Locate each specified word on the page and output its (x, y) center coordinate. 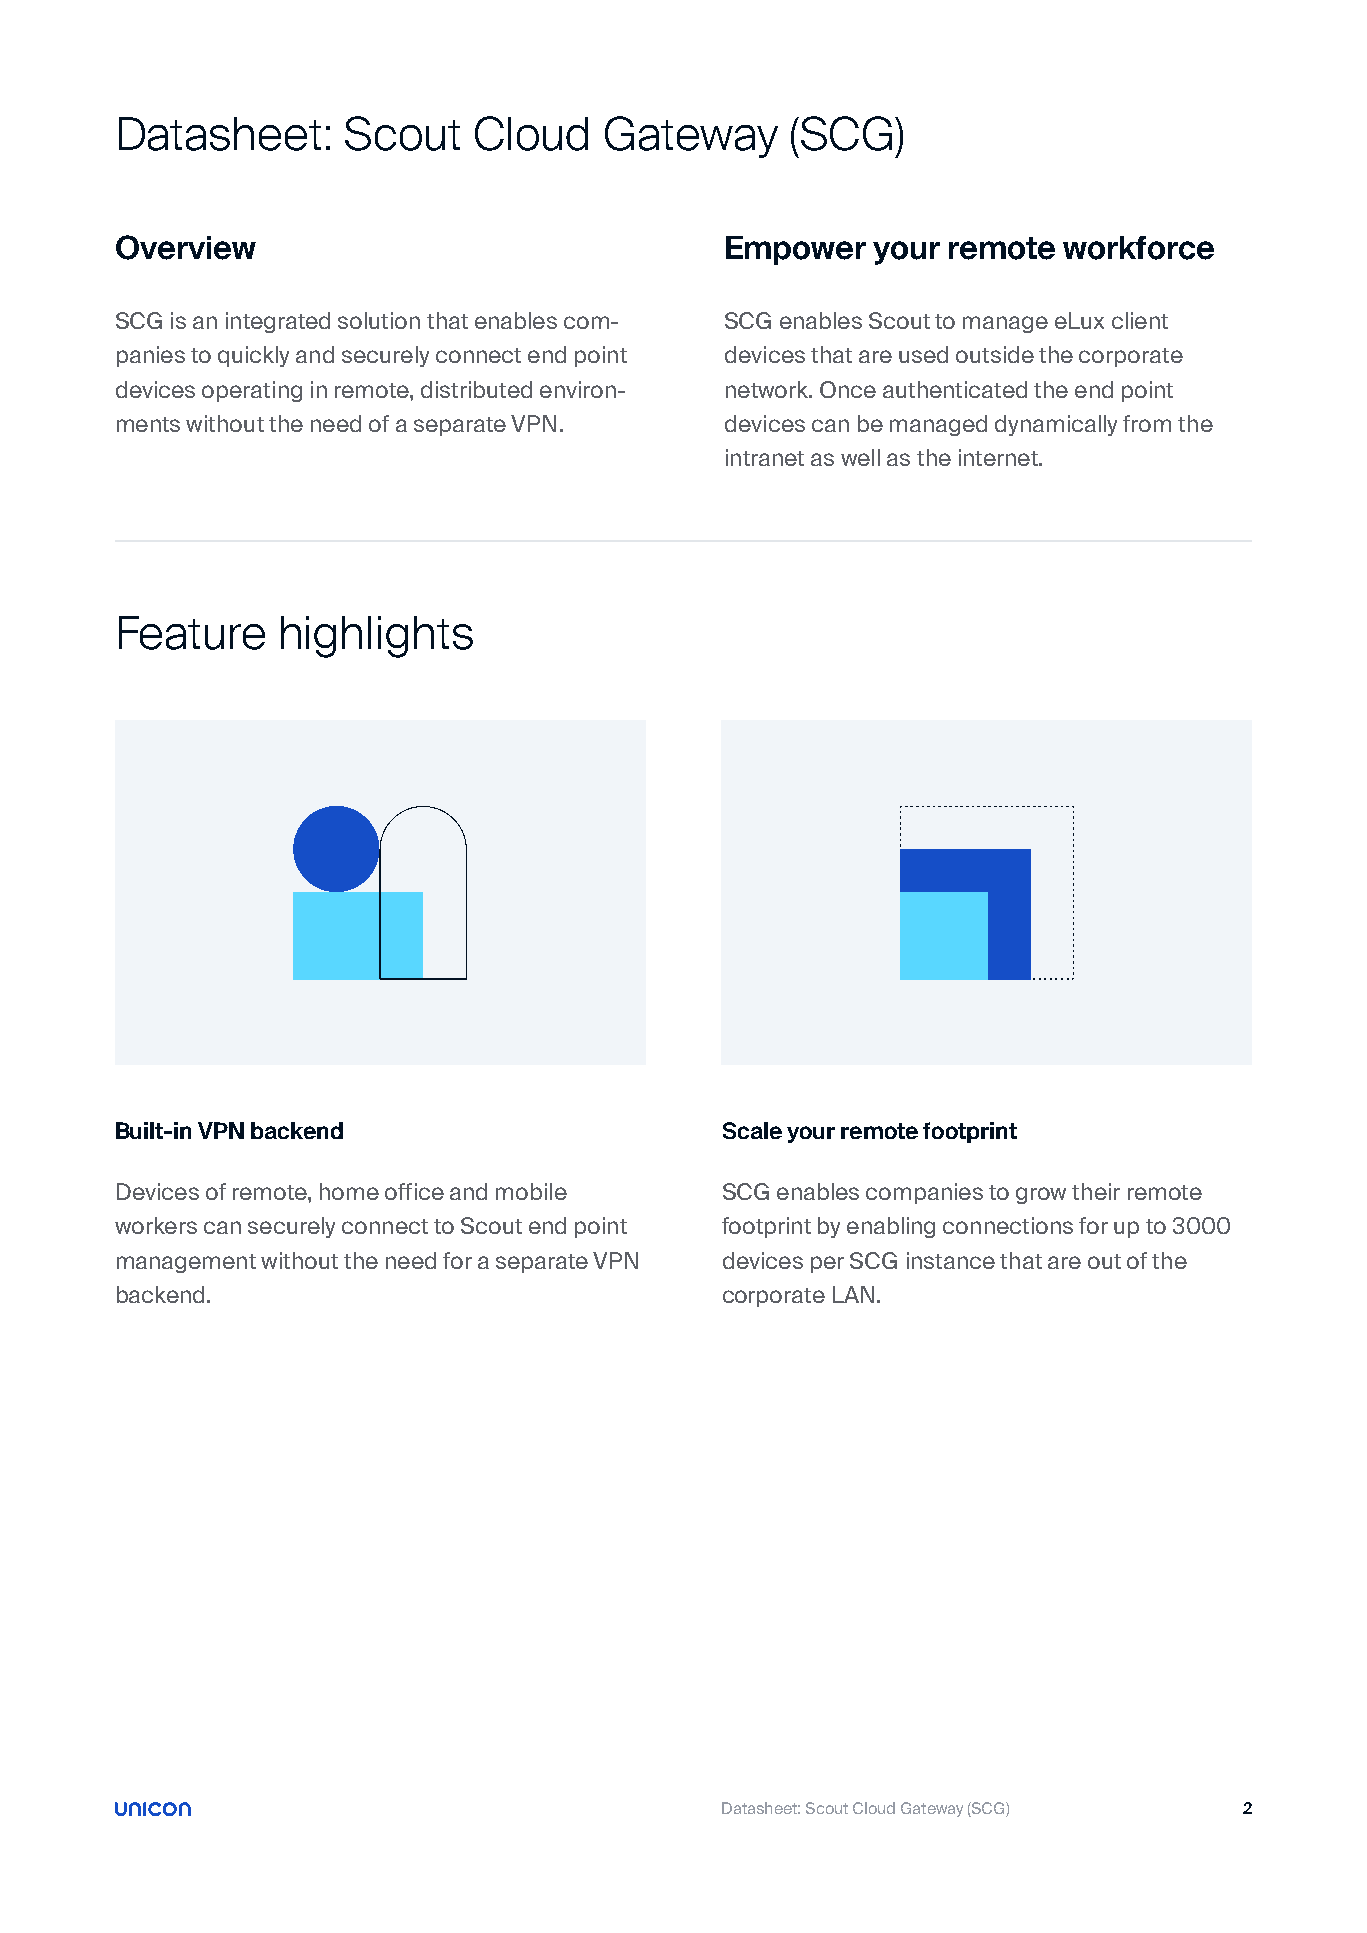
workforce (1138, 248)
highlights (377, 637)
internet (999, 457)
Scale (752, 1130)
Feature (192, 633)
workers (156, 1225)
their (1096, 1191)
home (349, 1191)
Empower (796, 250)
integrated (278, 322)
